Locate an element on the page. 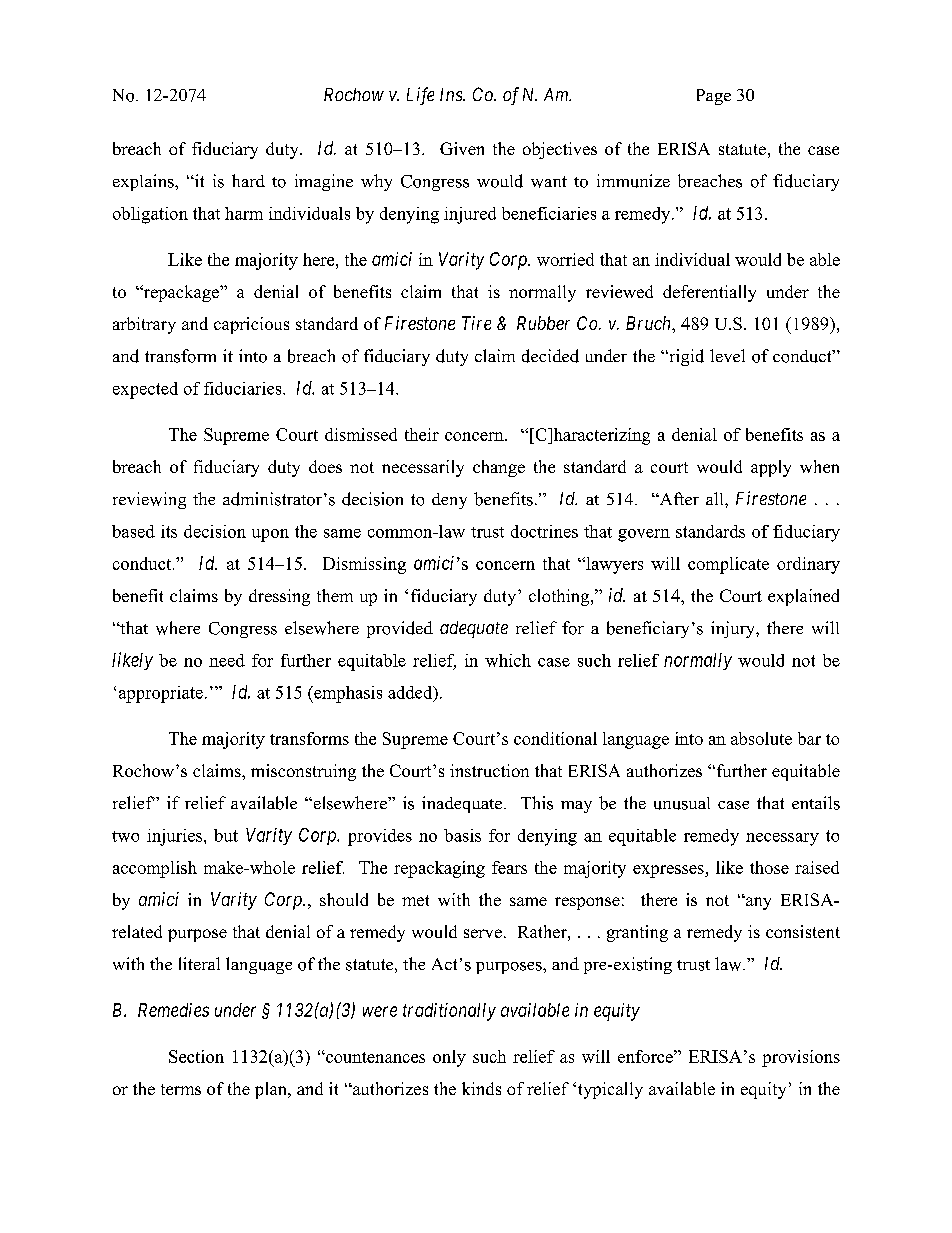 Image resolution: width=952 pixels, height=1233 pixels. hard is located at coordinates (248, 180).
